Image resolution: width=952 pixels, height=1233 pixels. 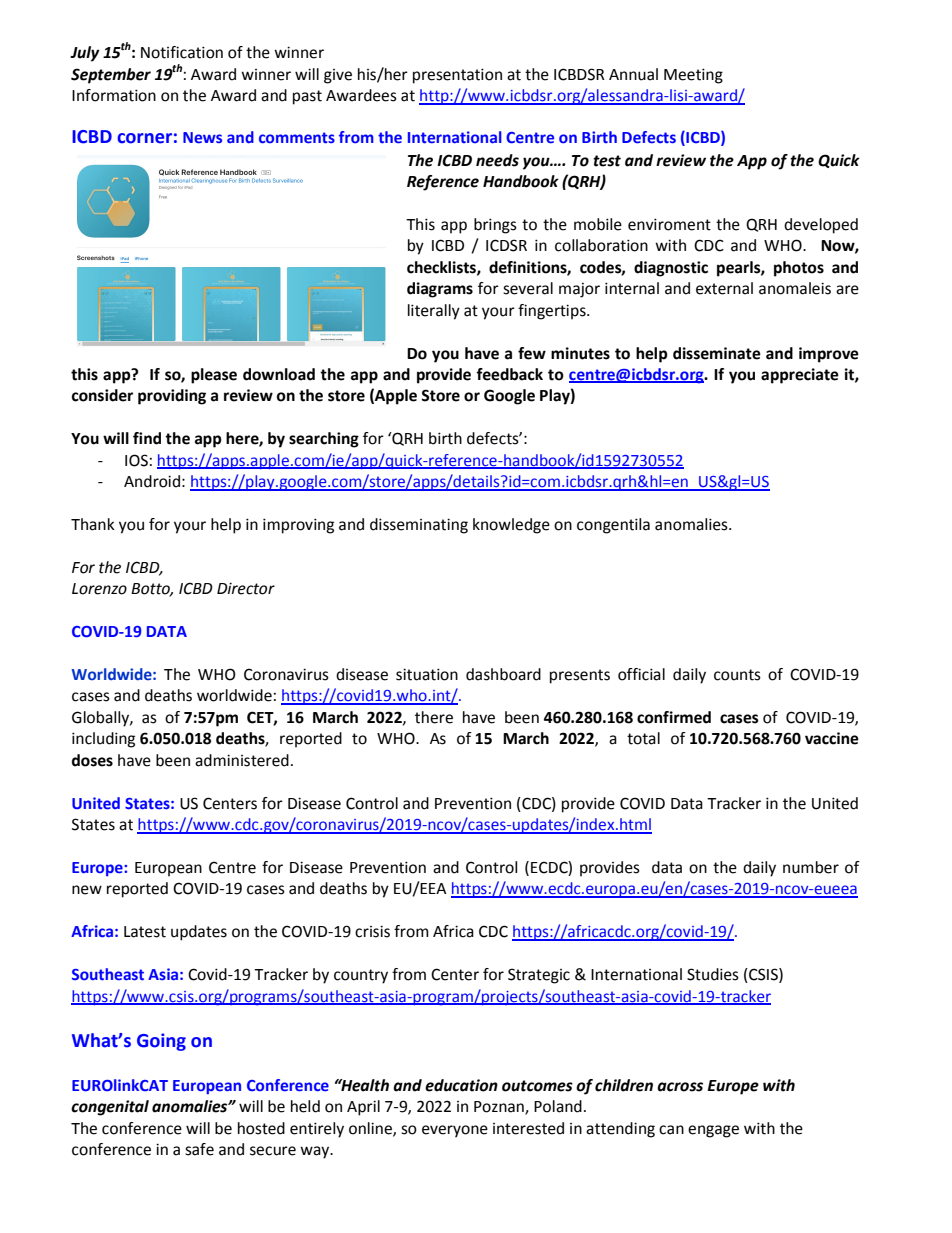 What do you see at coordinates (242, 760) in the screenshot?
I see `administered` at bounding box center [242, 760].
